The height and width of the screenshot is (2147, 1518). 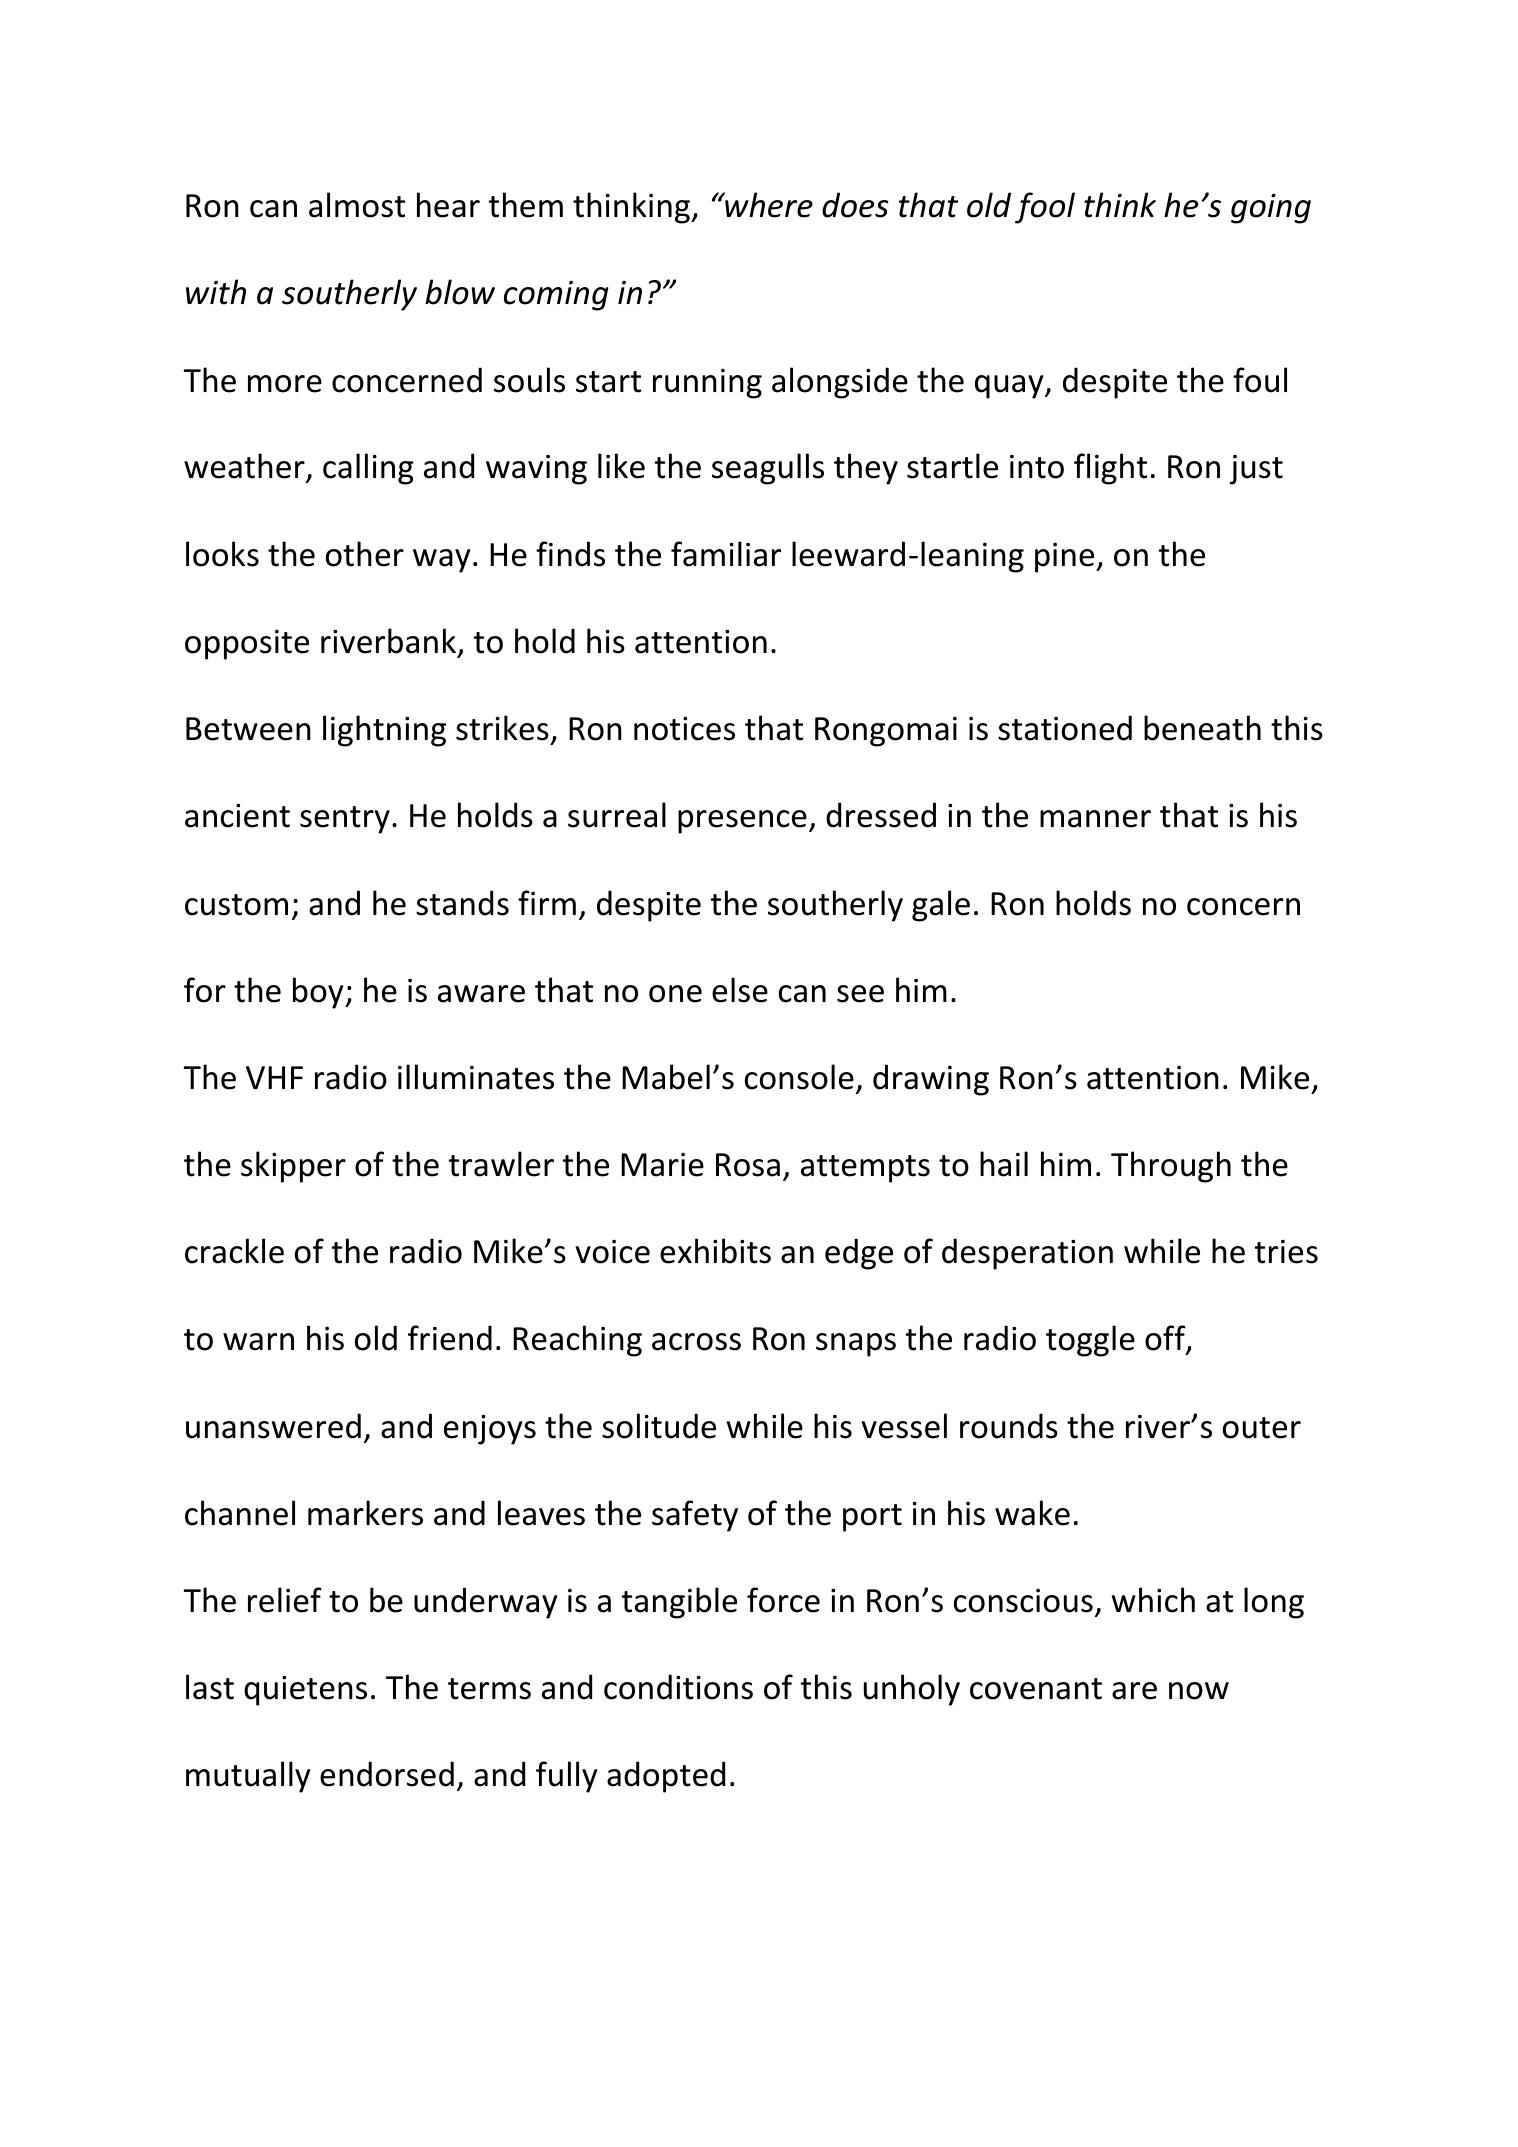 I want to click on endorsed, so click(x=387, y=1774).
